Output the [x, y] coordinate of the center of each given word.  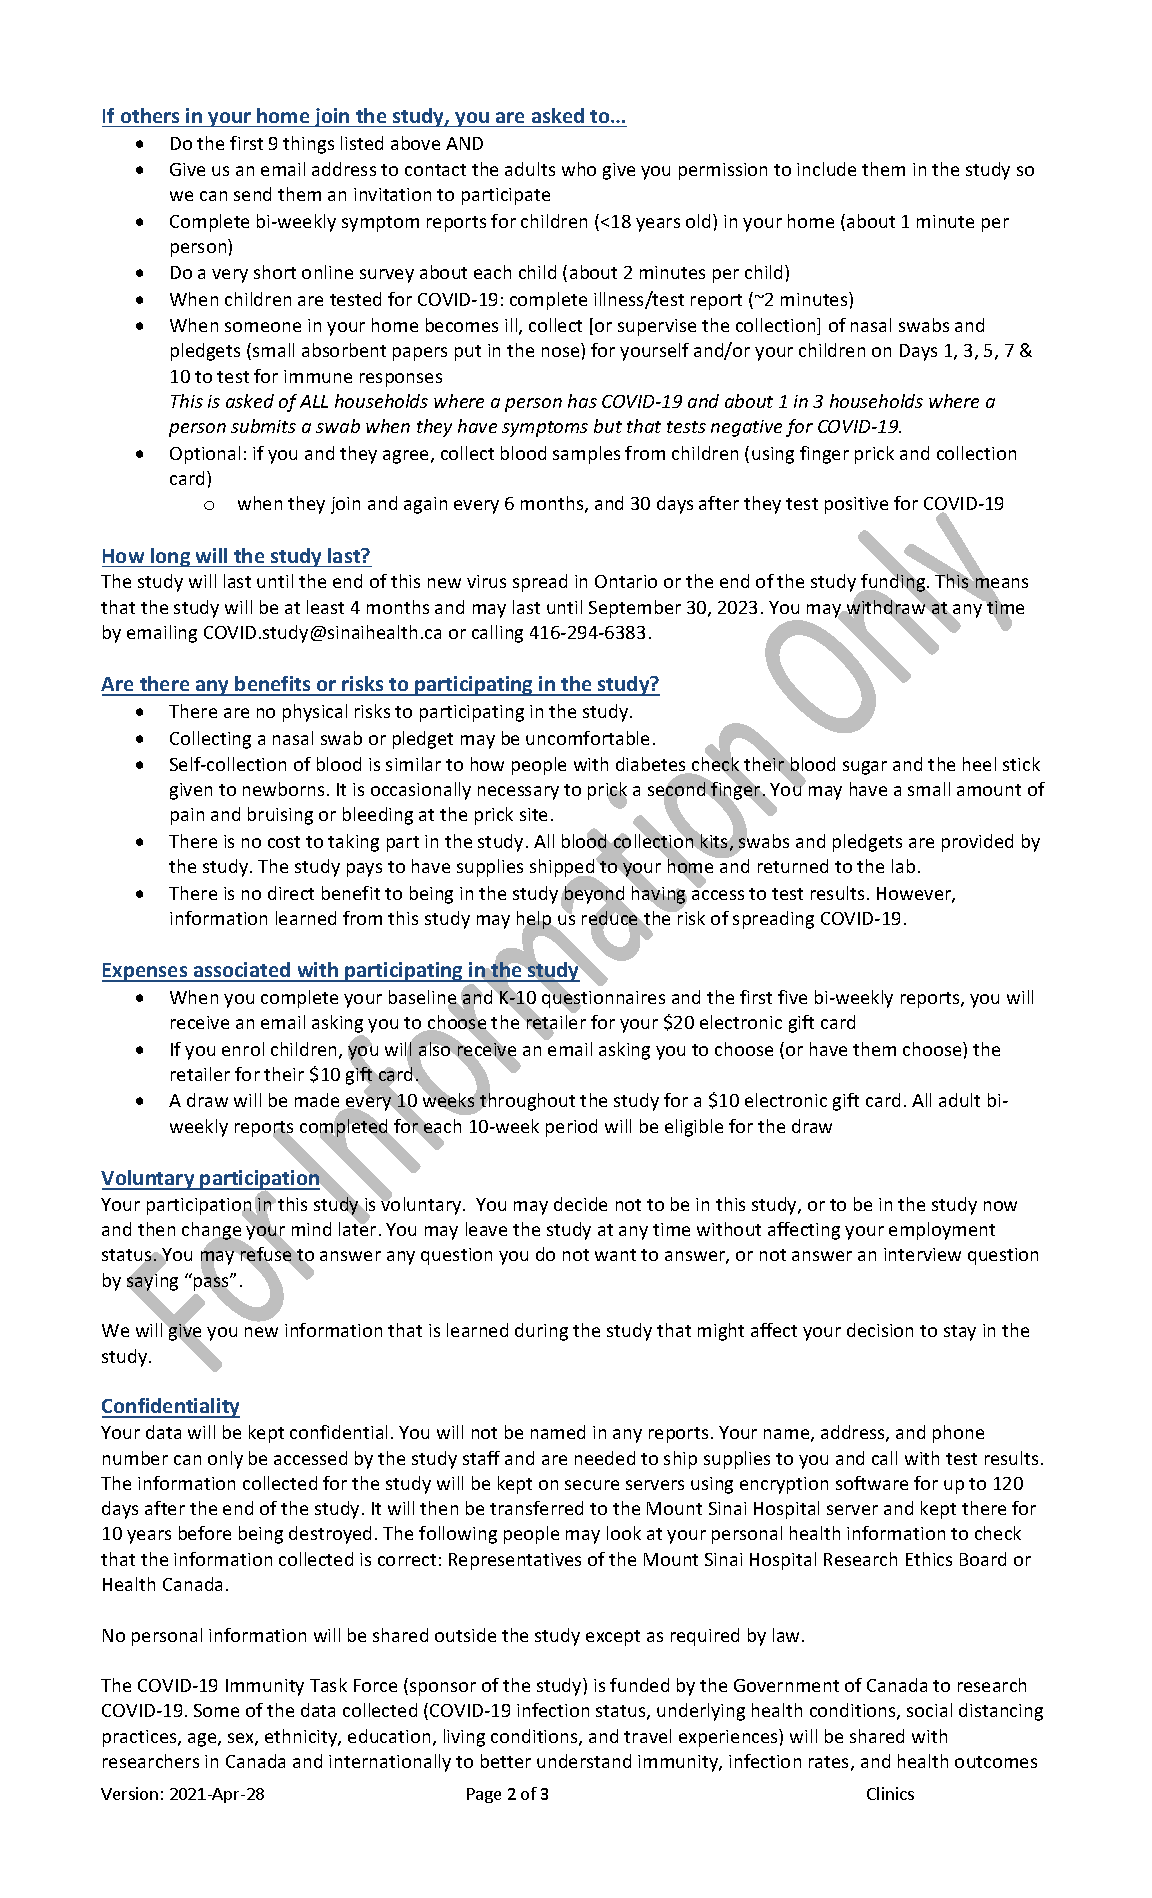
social [929, 1710]
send [252, 194]
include [826, 169]
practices [141, 1738]
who [579, 169]
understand [584, 1761]
